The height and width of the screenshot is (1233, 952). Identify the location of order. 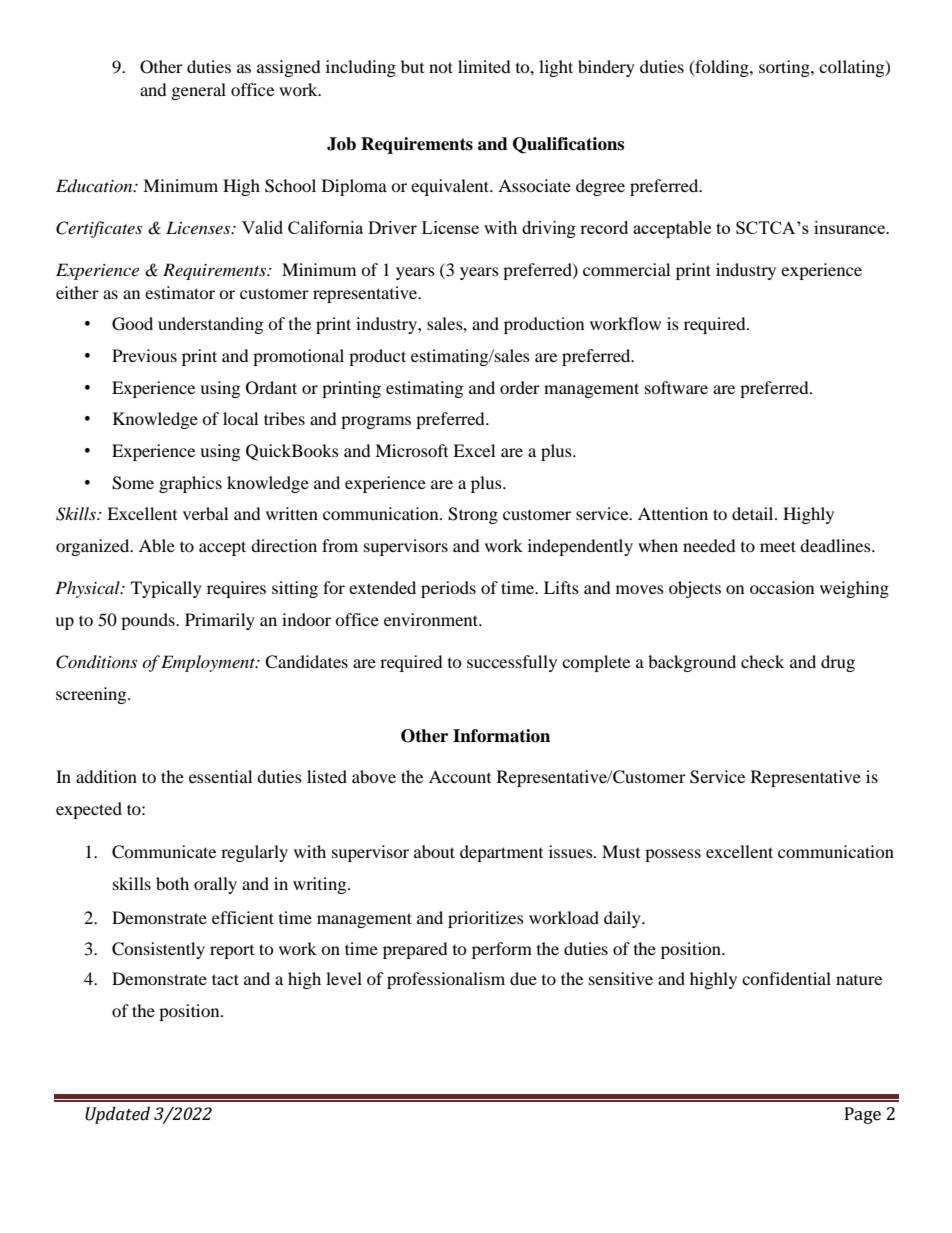
(520, 387).
